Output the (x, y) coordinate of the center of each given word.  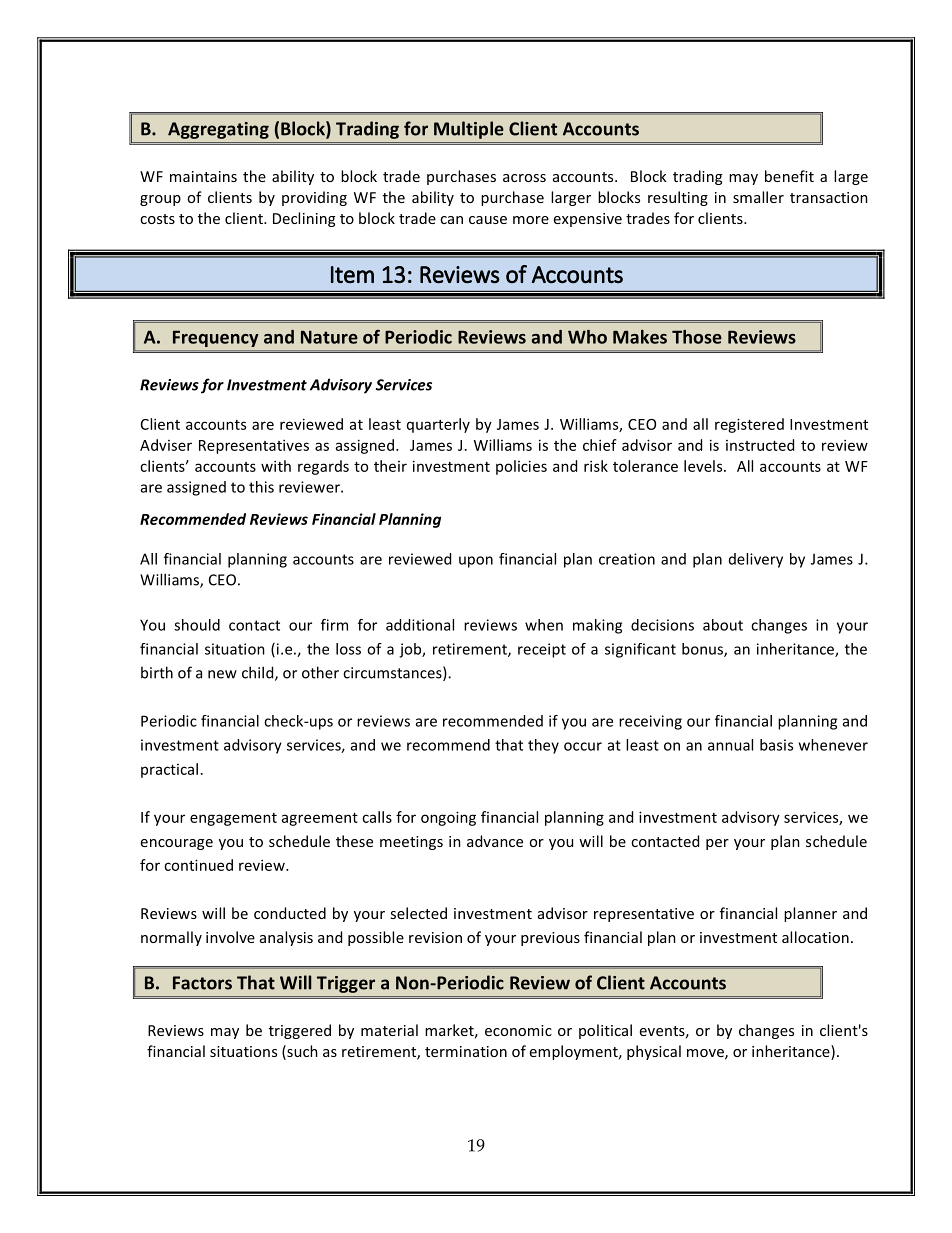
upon (476, 562)
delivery (756, 560)
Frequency (215, 339)
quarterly (438, 425)
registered (749, 425)
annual (730, 745)
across (524, 178)
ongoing (448, 818)
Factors (202, 983)
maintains (203, 176)
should (197, 625)
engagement (233, 819)
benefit (789, 176)
